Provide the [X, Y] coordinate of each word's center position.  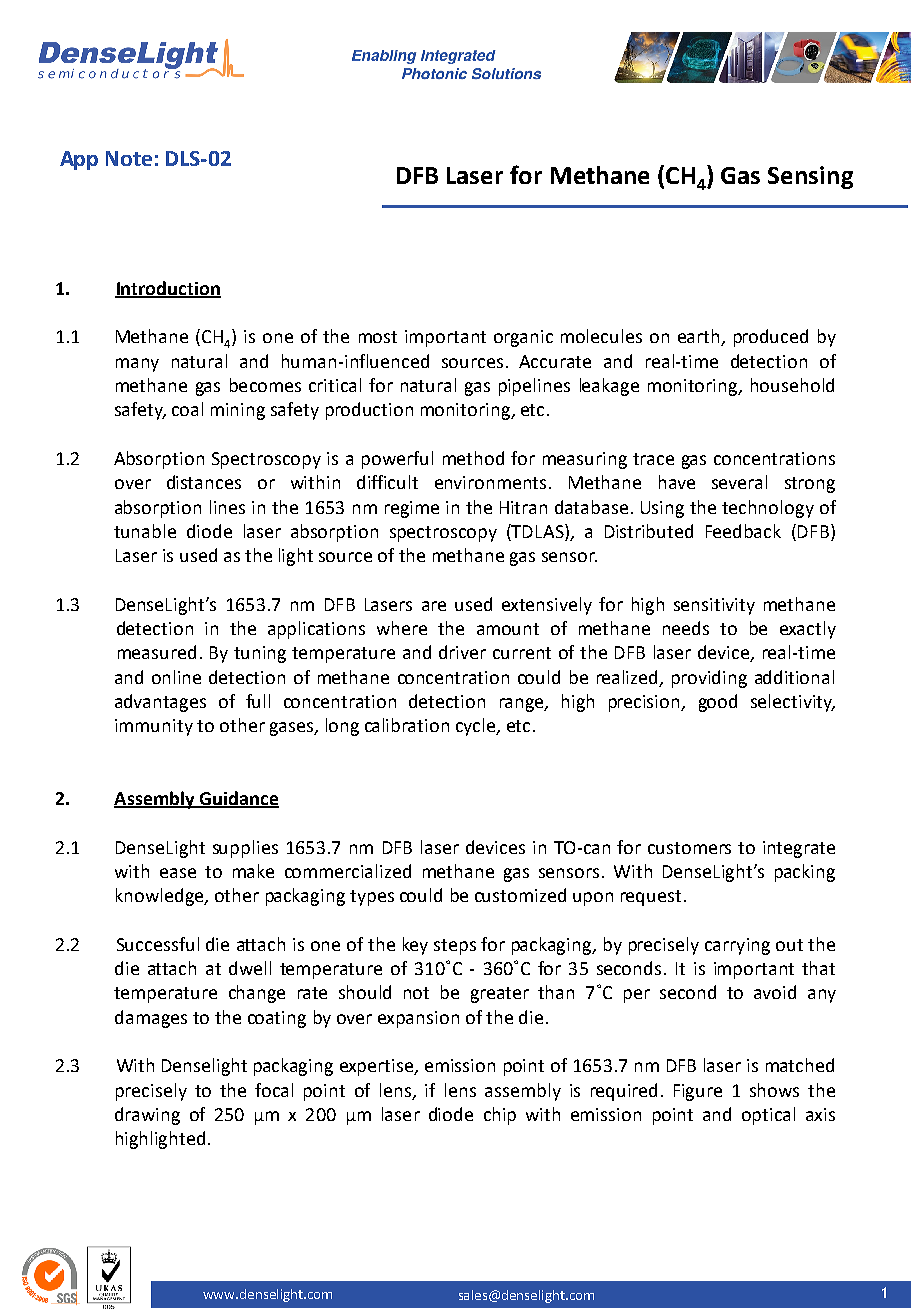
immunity [154, 727]
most [378, 337]
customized [520, 895]
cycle [476, 727]
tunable [145, 531]
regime [412, 509]
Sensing [810, 177]
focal [274, 1090]
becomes [265, 385]
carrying [737, 946]
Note [129, 158]
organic [523, 338]
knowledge [161, 897]
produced [771, 338]
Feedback [743, 531]
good [718, 703]
